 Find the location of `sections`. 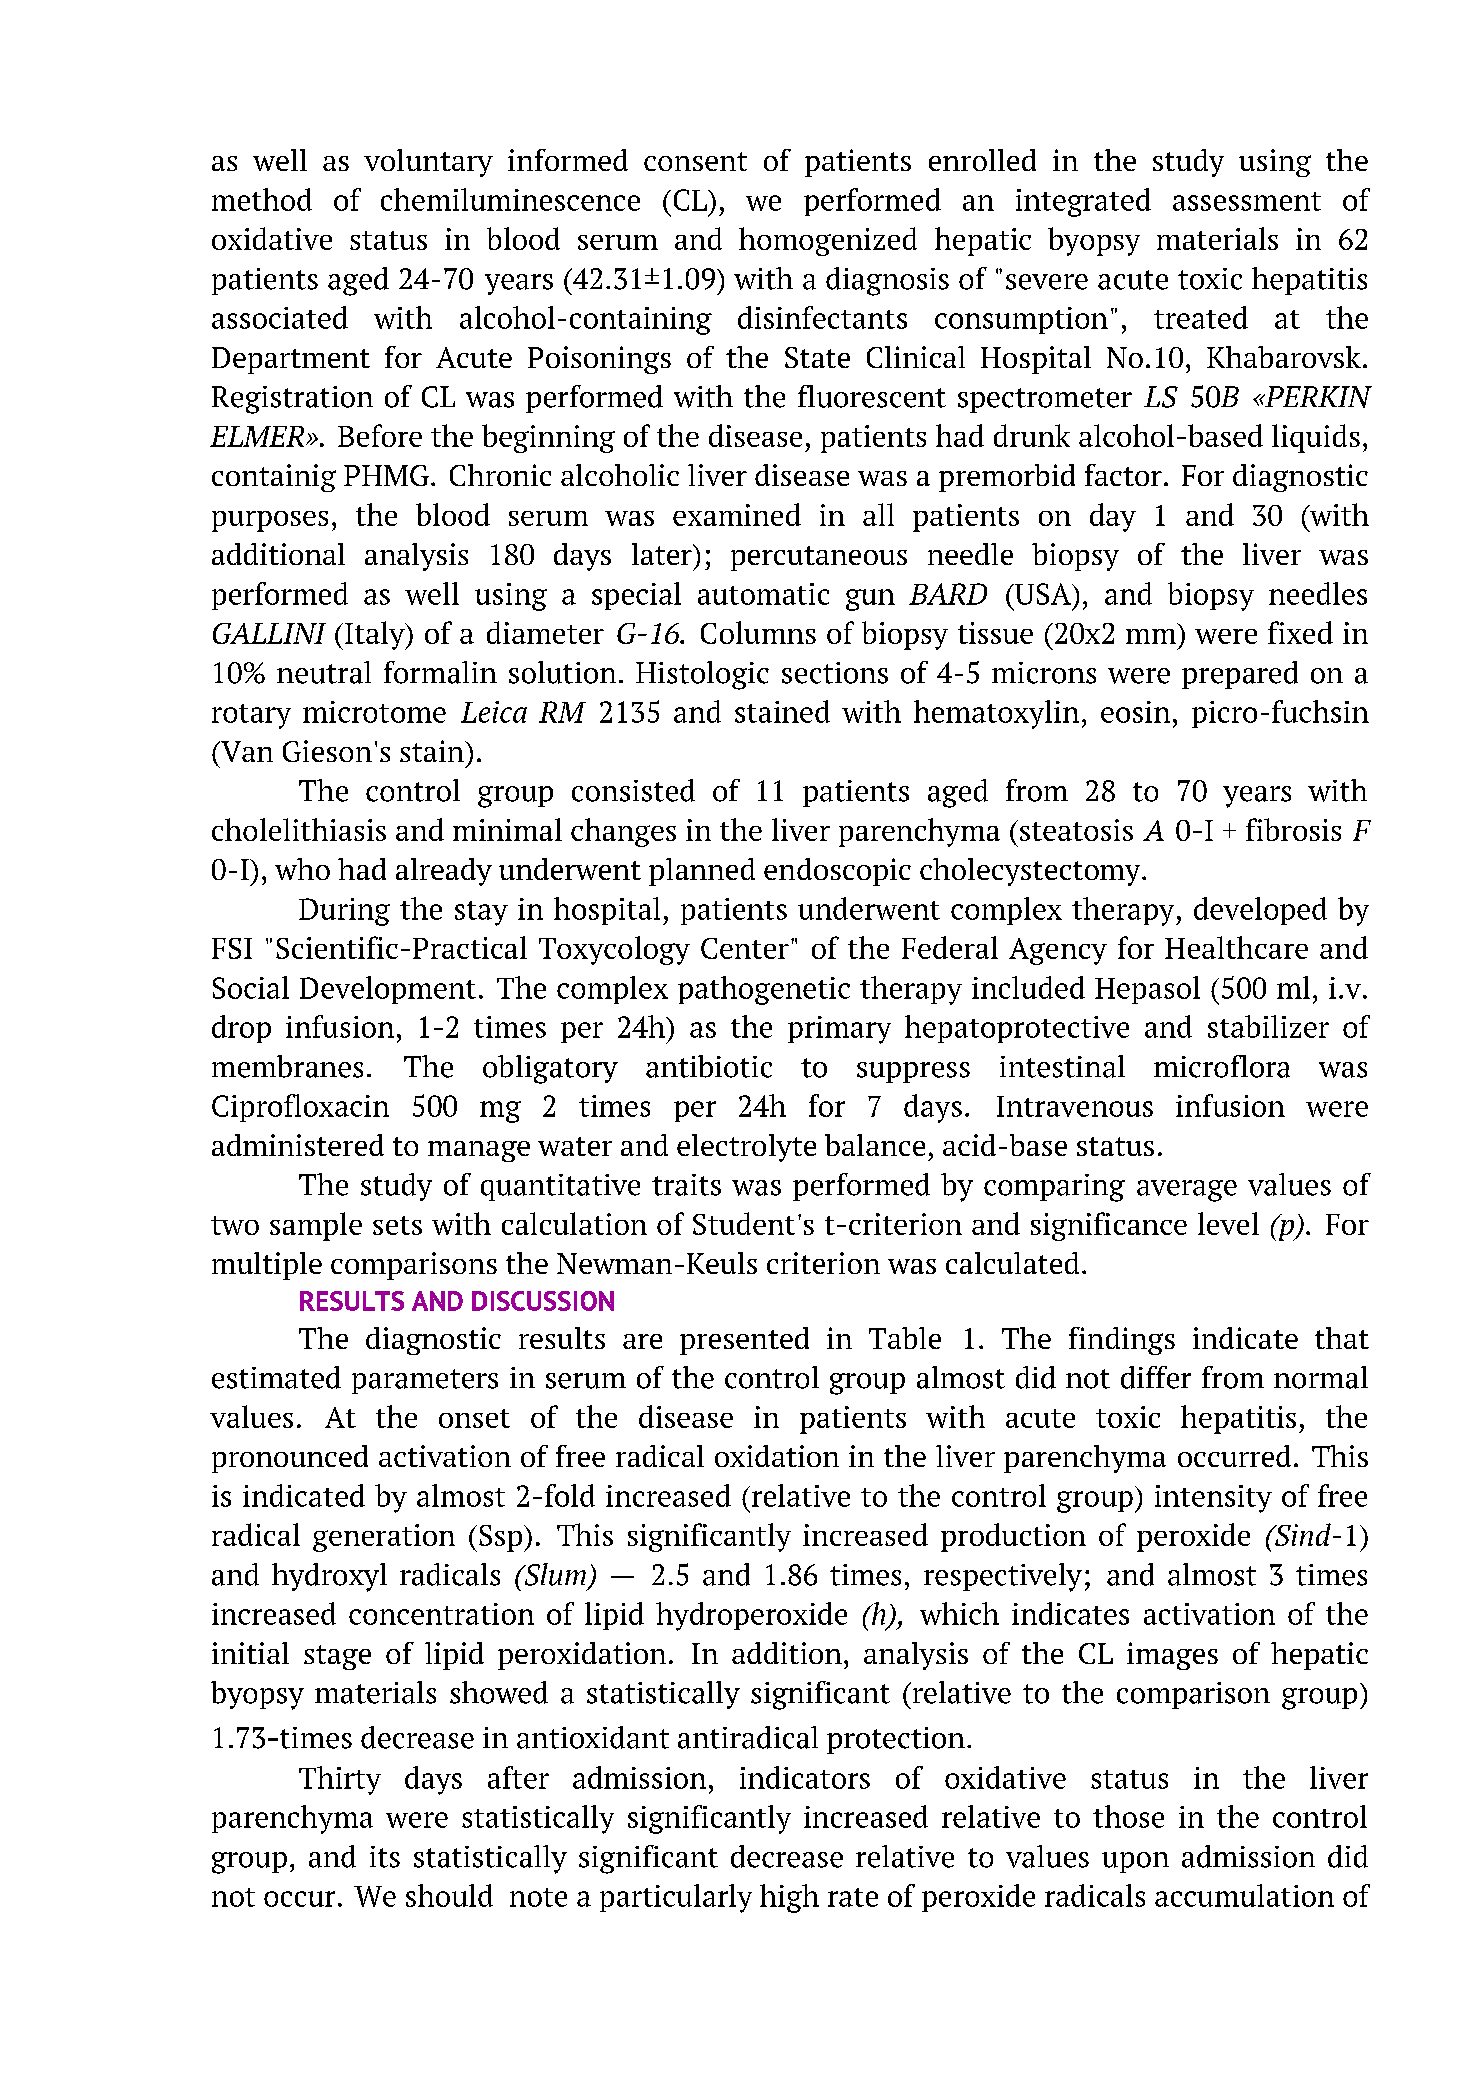

sections is located at coordinates (835, 673).
